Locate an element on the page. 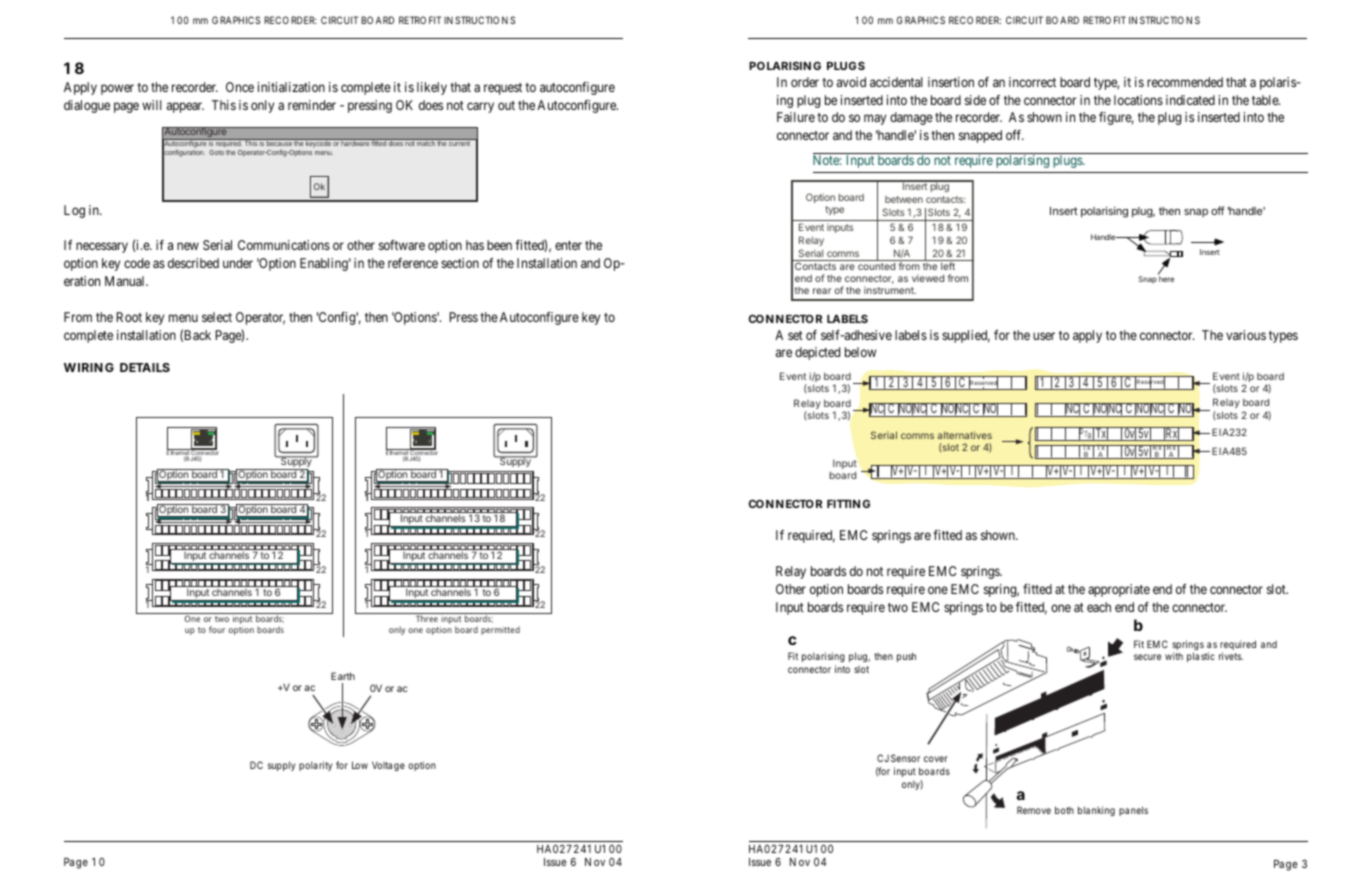 Image resolution: width=1372 pixels, height=887 pixels. FITTING is located at coordinates (848, 503).
